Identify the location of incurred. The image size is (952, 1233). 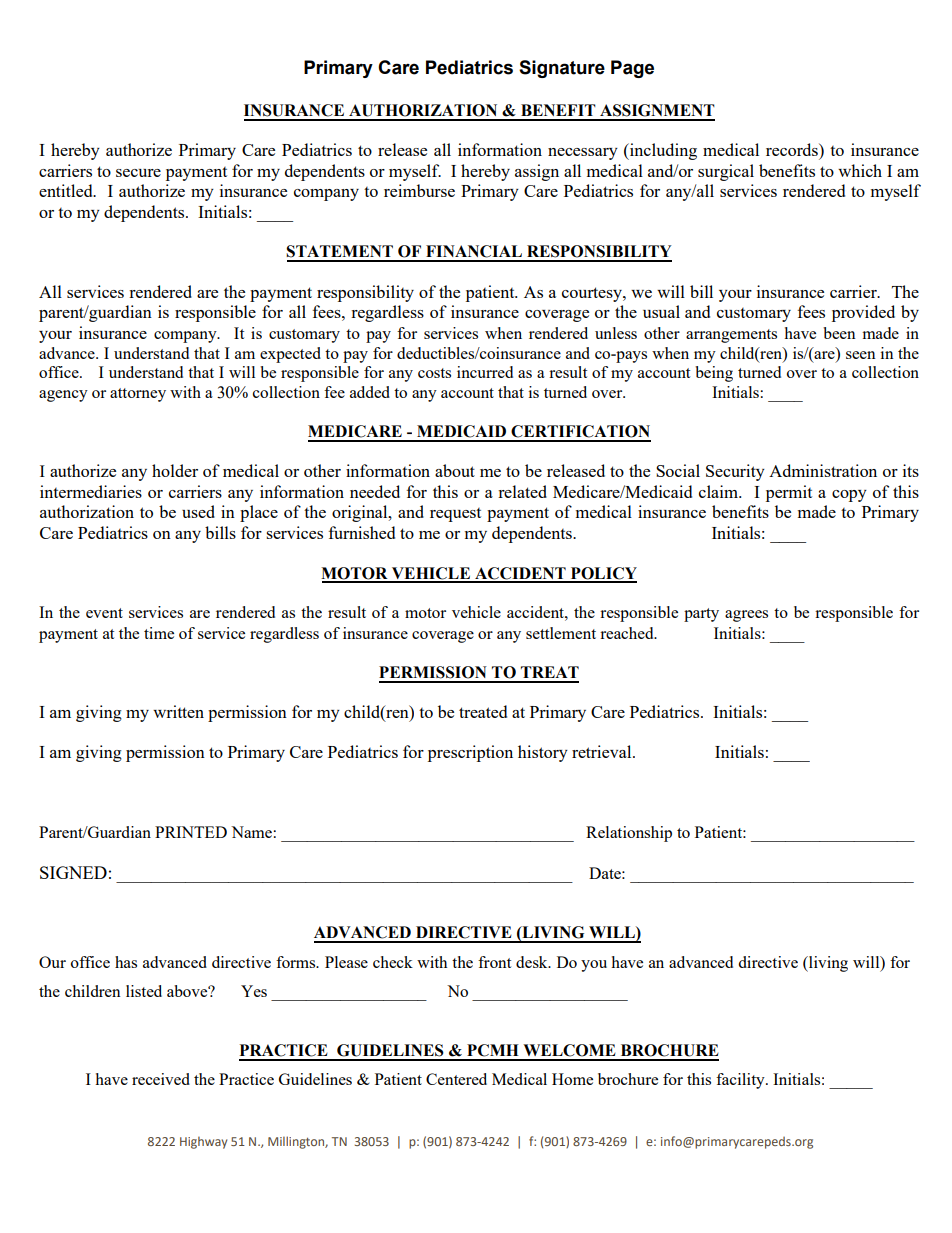
(485, 372).
